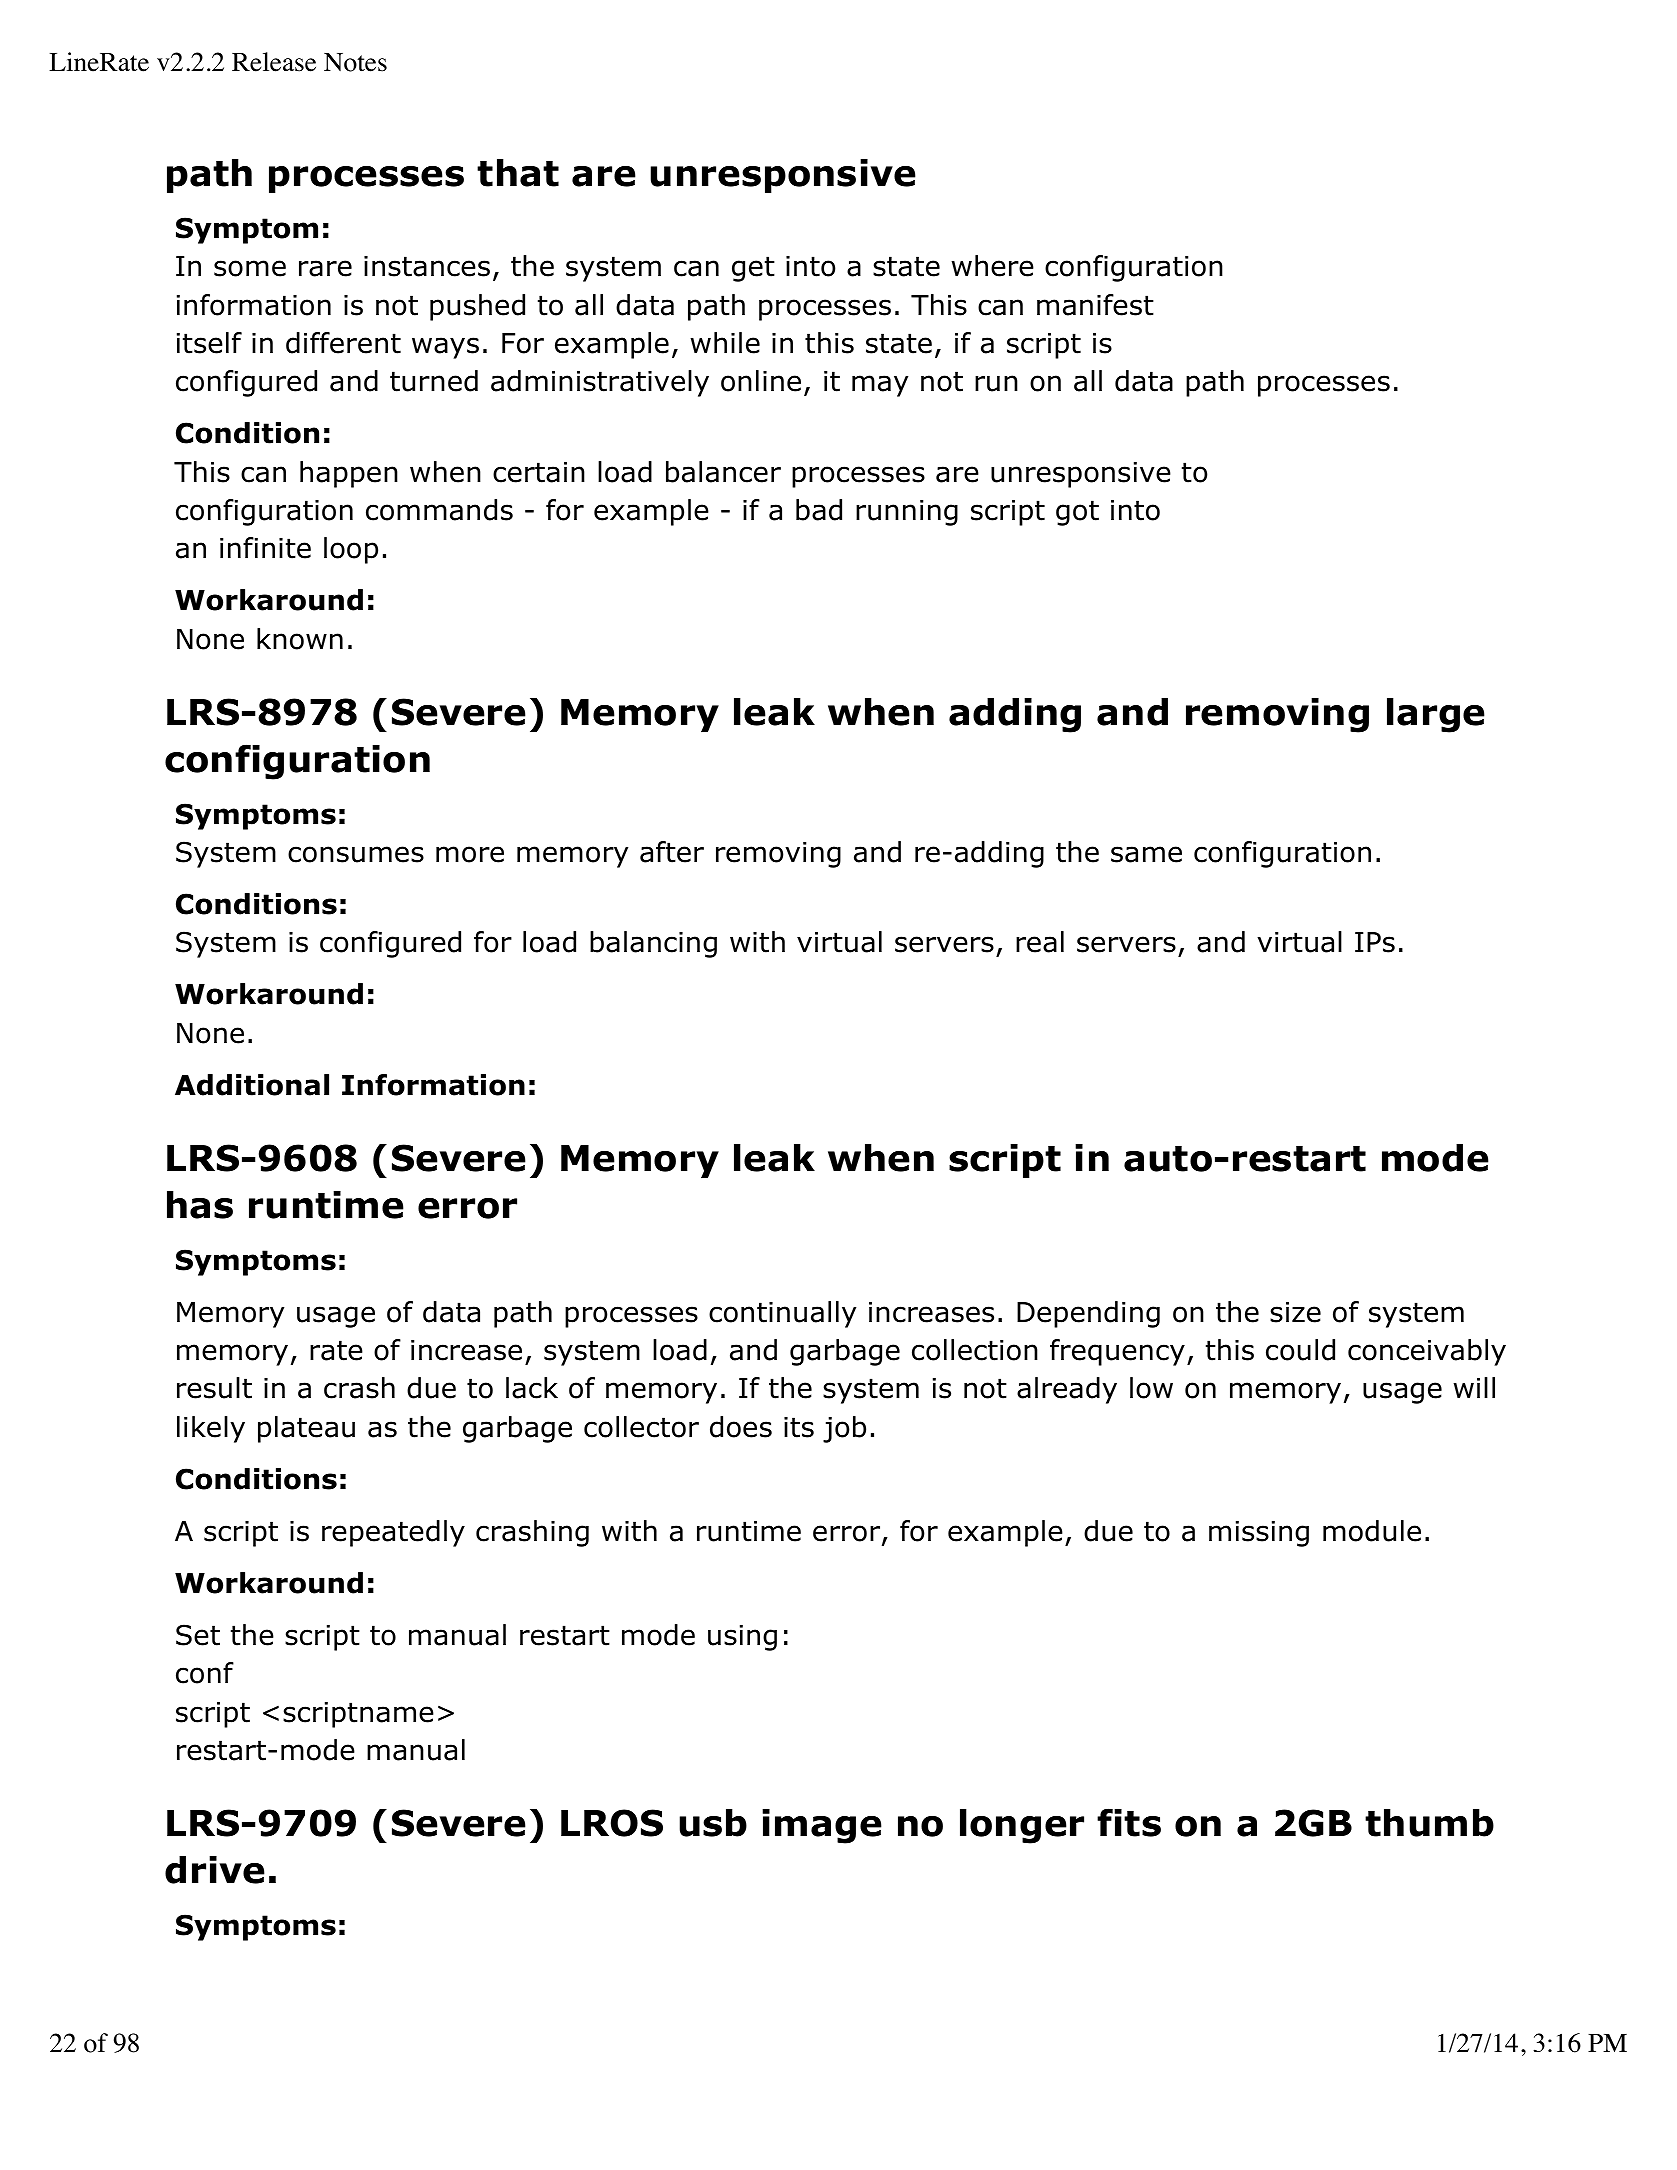 The image size is (1677, 2170). Describe the element at coordinates (822, 1826) in the screenshot. I see `image` at that location.
